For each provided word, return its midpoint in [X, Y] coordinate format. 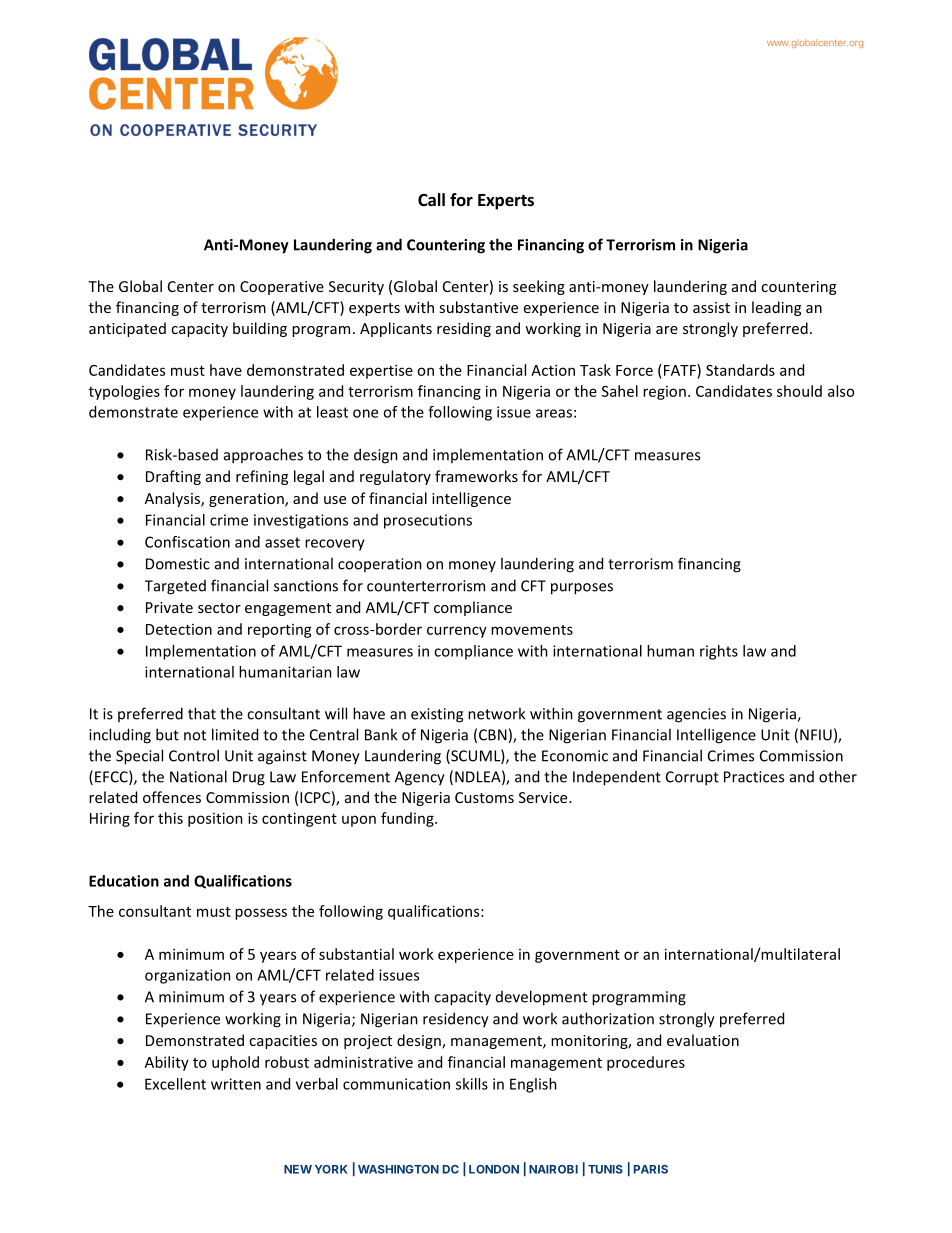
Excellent [175, 1084]
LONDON [494, 1169]
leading [776, 308]
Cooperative [282, 288]
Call [431, 199]
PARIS [651, 1169]
